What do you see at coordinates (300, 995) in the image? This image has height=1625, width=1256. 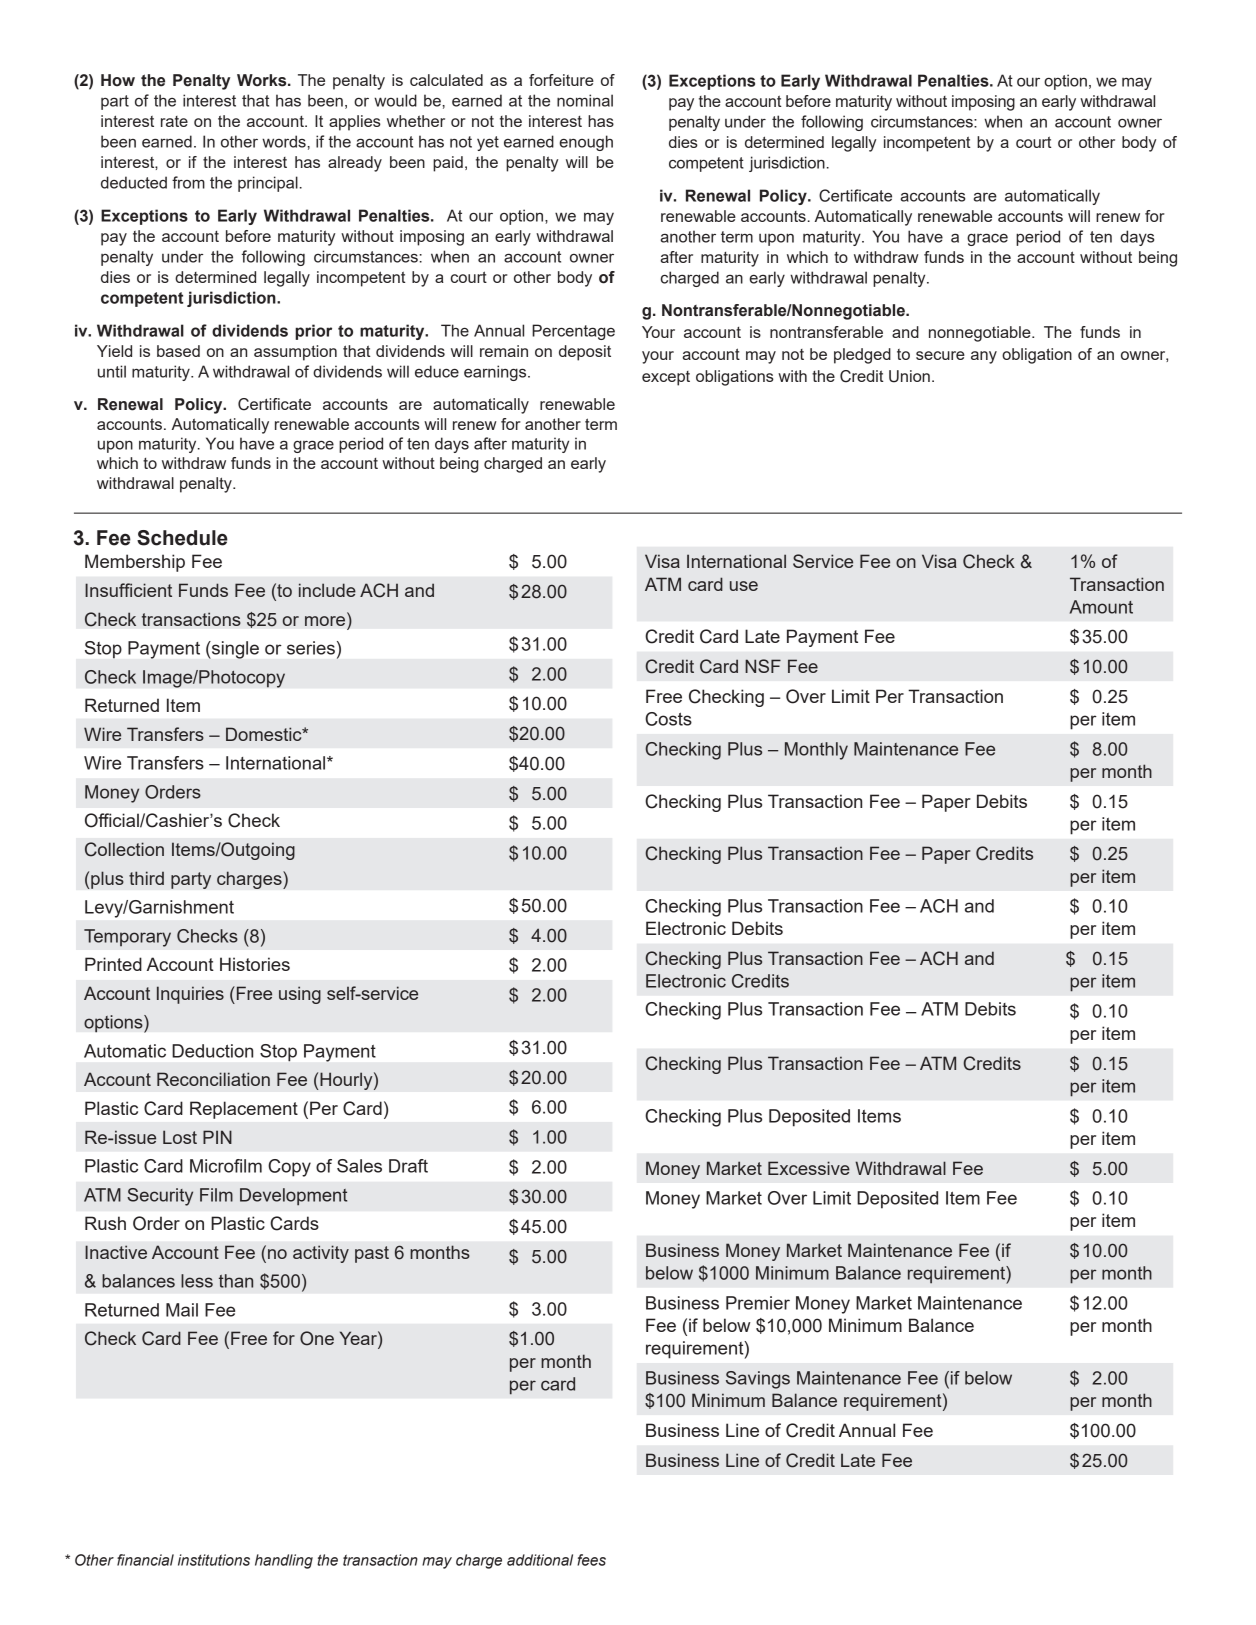 I see `using` at bounding box center [300, 995].
